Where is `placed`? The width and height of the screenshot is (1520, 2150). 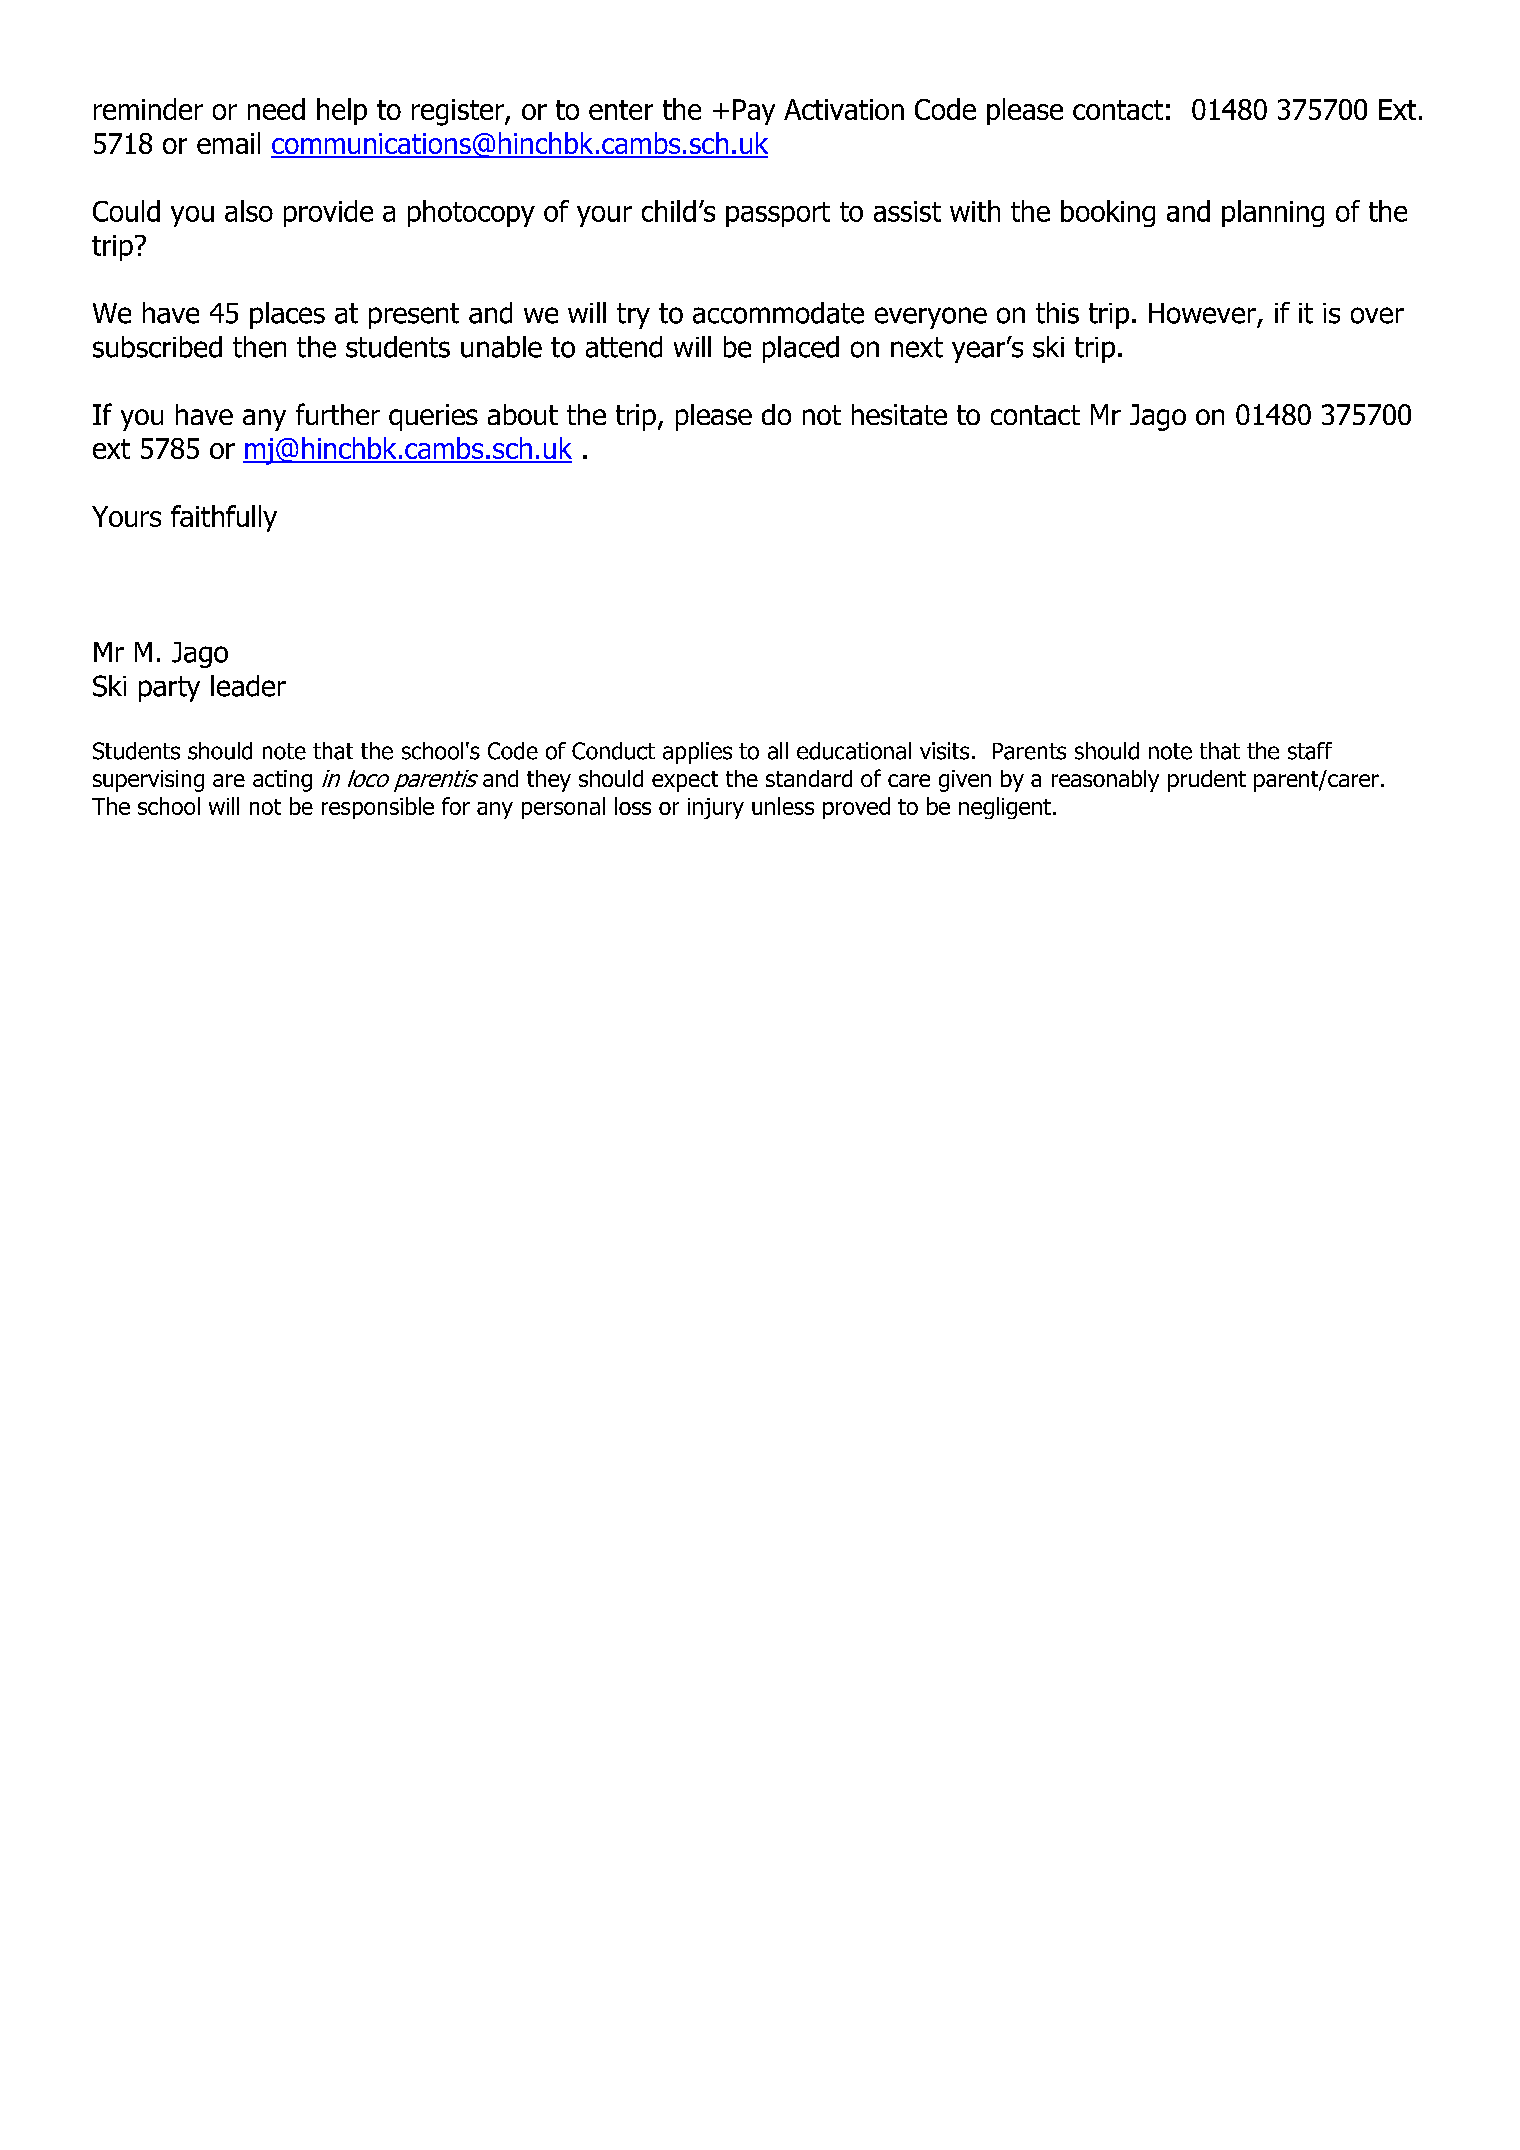 placed is located at coordinates (801, 349).
